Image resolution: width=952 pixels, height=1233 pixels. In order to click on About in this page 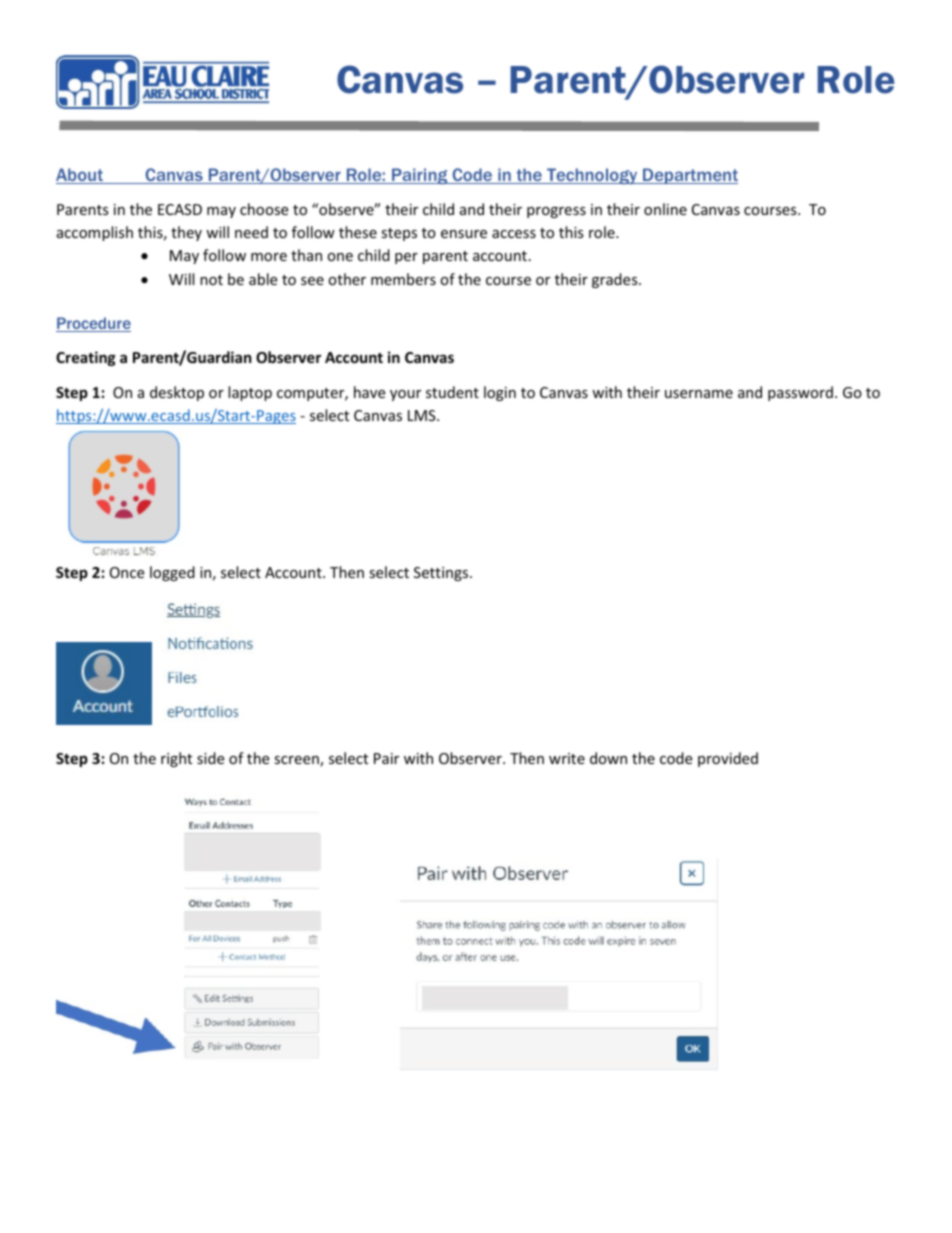, I will do `click(80, 176)`.
